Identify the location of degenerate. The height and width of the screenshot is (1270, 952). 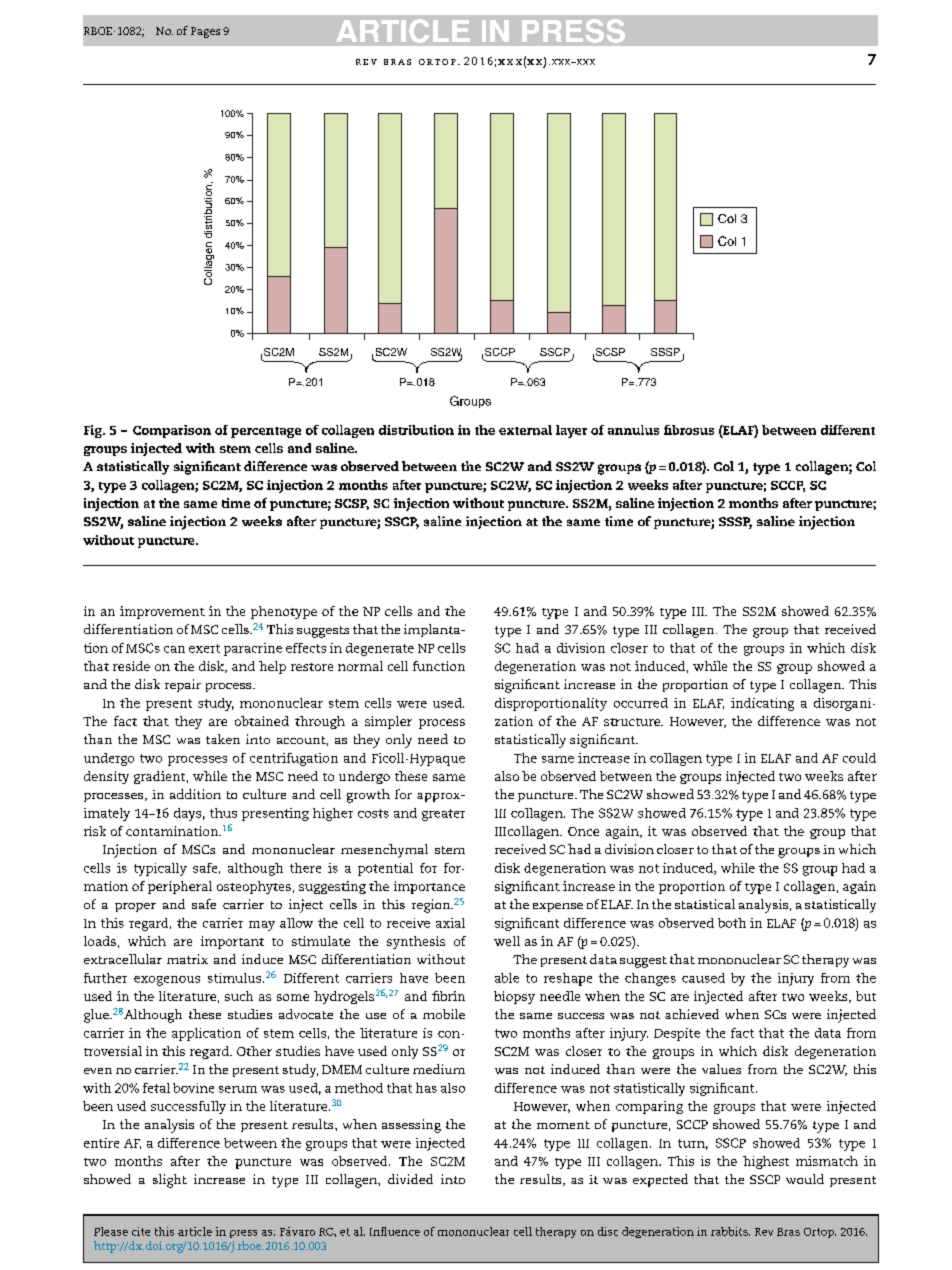
(380, 649).
